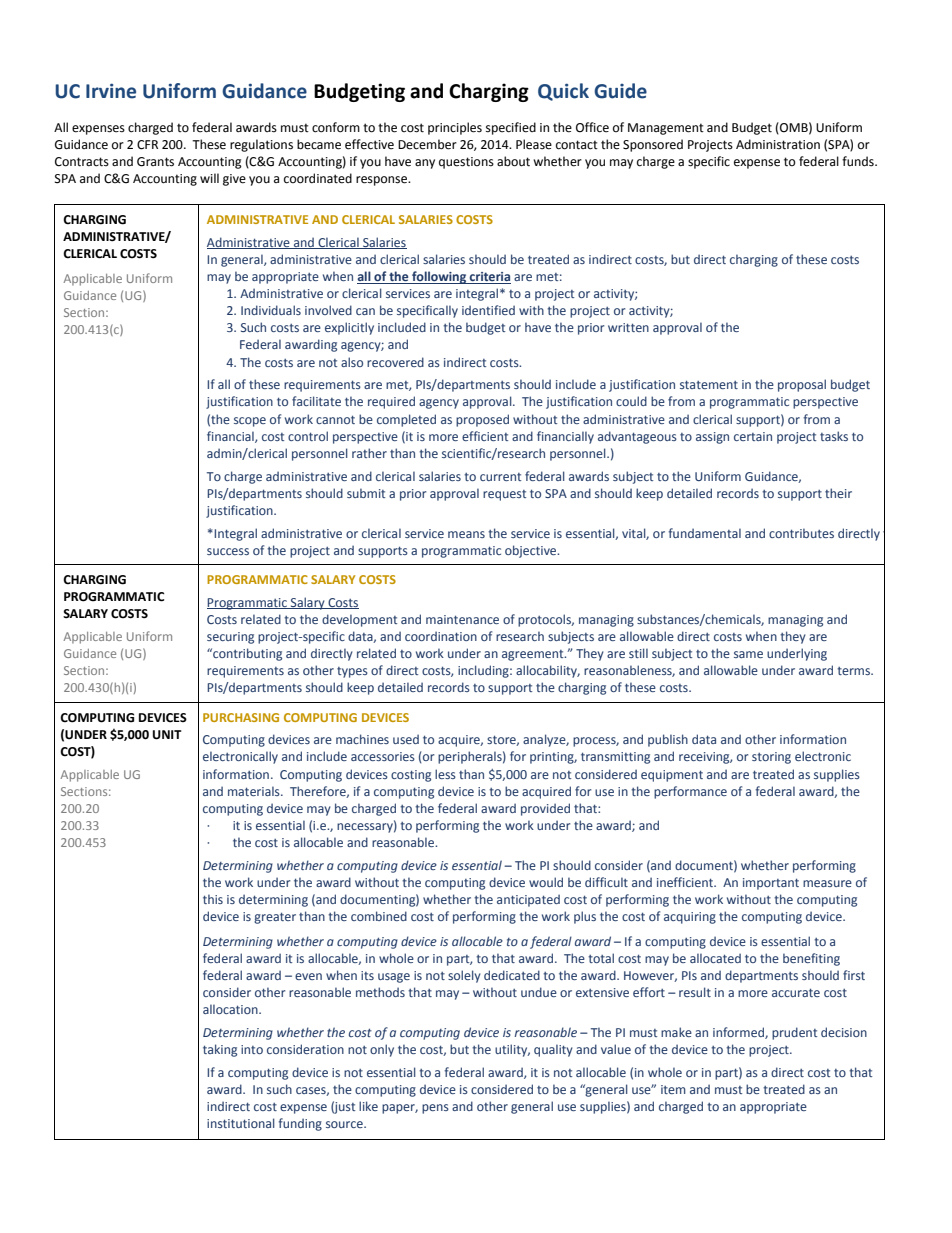  Describe the element at coordinates (666, 129) in the screenshot. I see `Management` at that location.
